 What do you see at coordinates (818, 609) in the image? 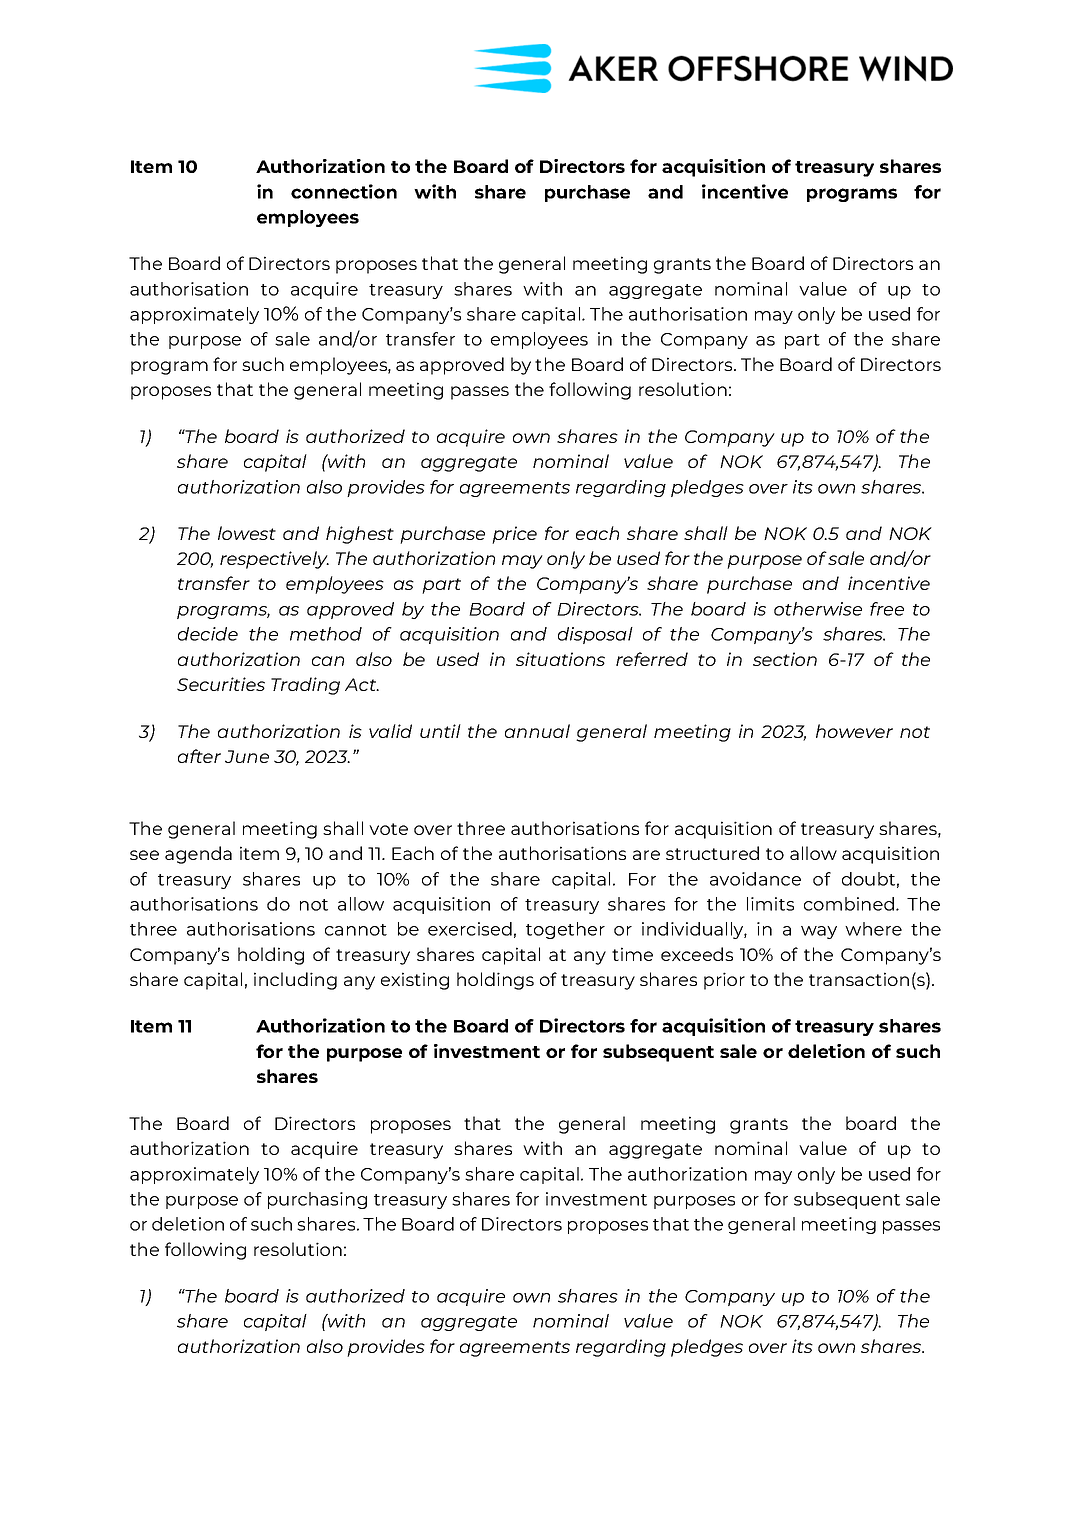
I see `otherwise` at bounding box center [818, 609].
